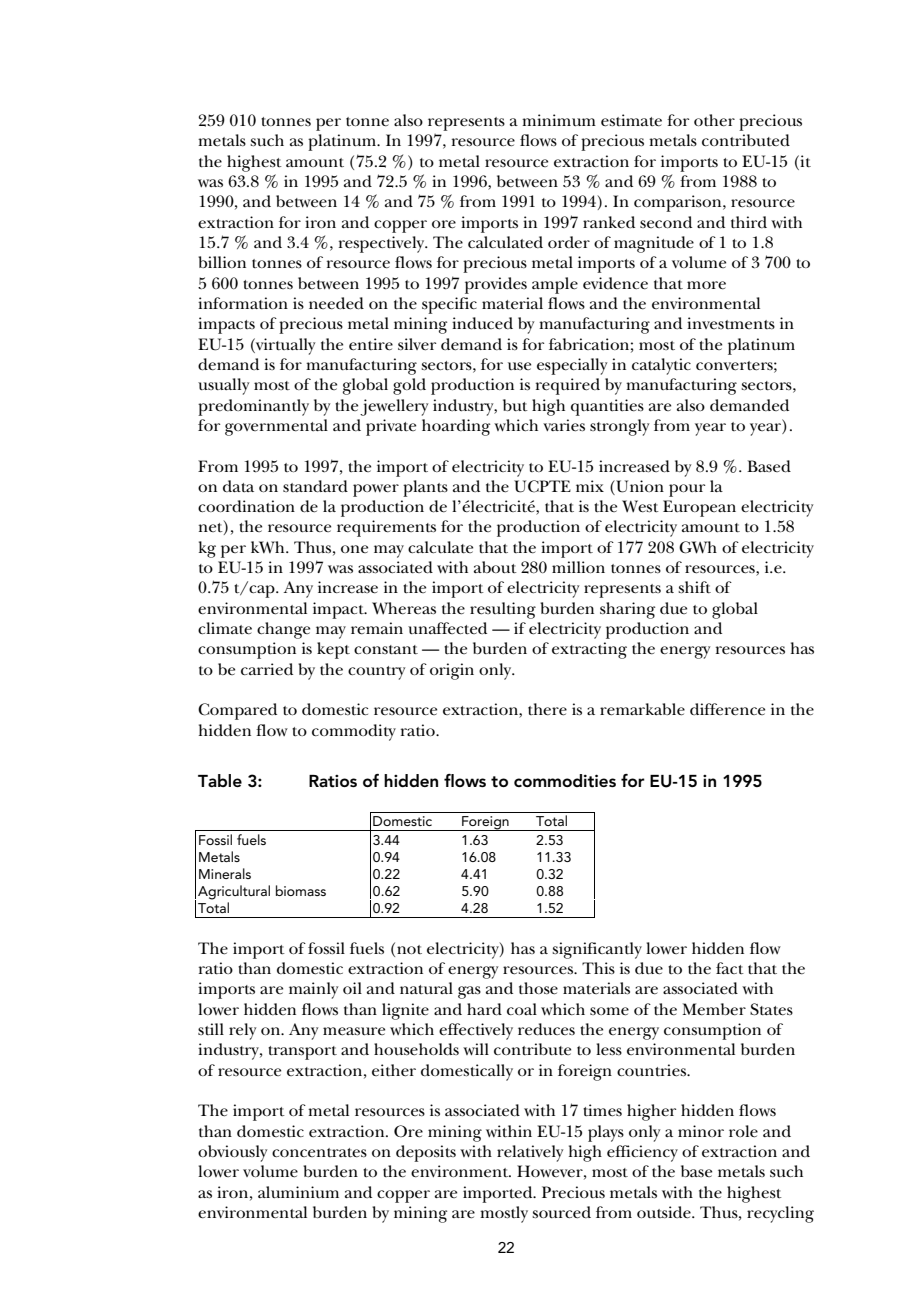  Describe the element at coordinates (298, 1192) in the image. I see `aluminium` at that location.
